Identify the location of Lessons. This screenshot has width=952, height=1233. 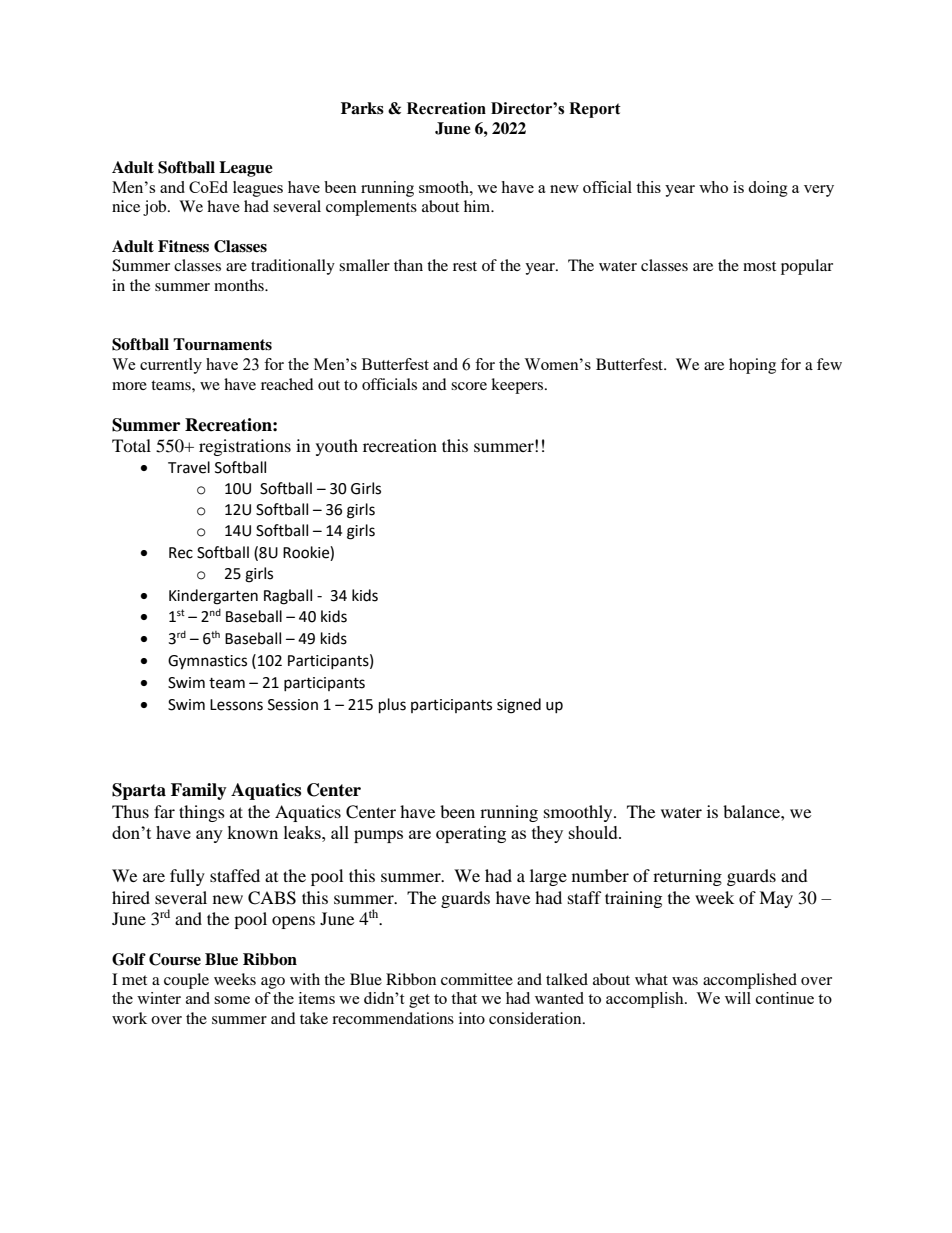
(236, 705).
